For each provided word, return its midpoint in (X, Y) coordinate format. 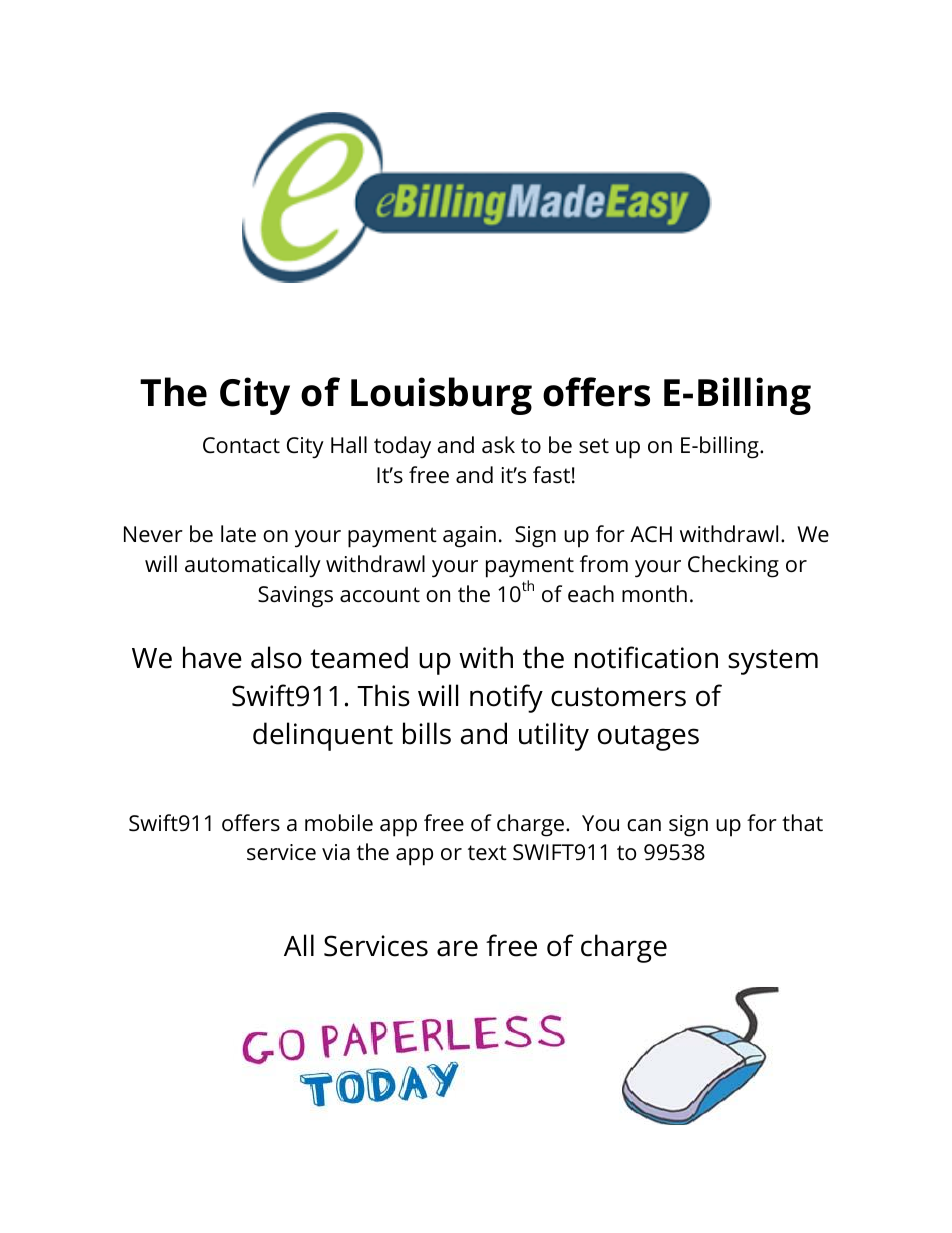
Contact (241, 445)
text (487, 853)
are (457, 948)
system (773, 662)
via (336, 852)
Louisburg (441, 396)
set (594, 446)
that (802, 822)
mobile (339, 823)
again (469, 537)
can (644, 825)
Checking (733, 566)
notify (506, 698)
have (212, 657)
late (238, 534)
